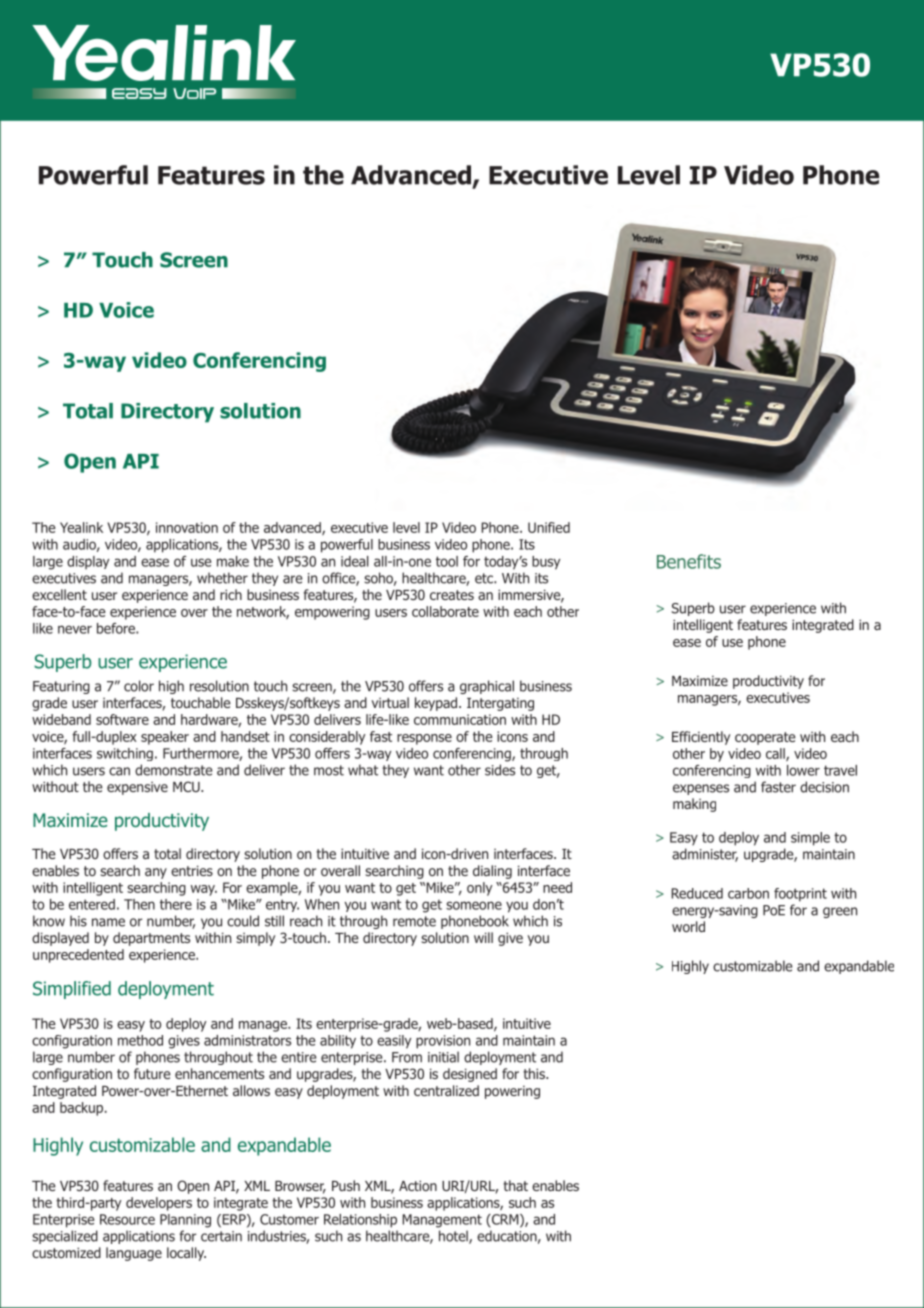 Image resolution: width=924 pixels, height=1308 pixels. Describe the element at coordinates (688, 926) in the document. I see `world` at that location.
